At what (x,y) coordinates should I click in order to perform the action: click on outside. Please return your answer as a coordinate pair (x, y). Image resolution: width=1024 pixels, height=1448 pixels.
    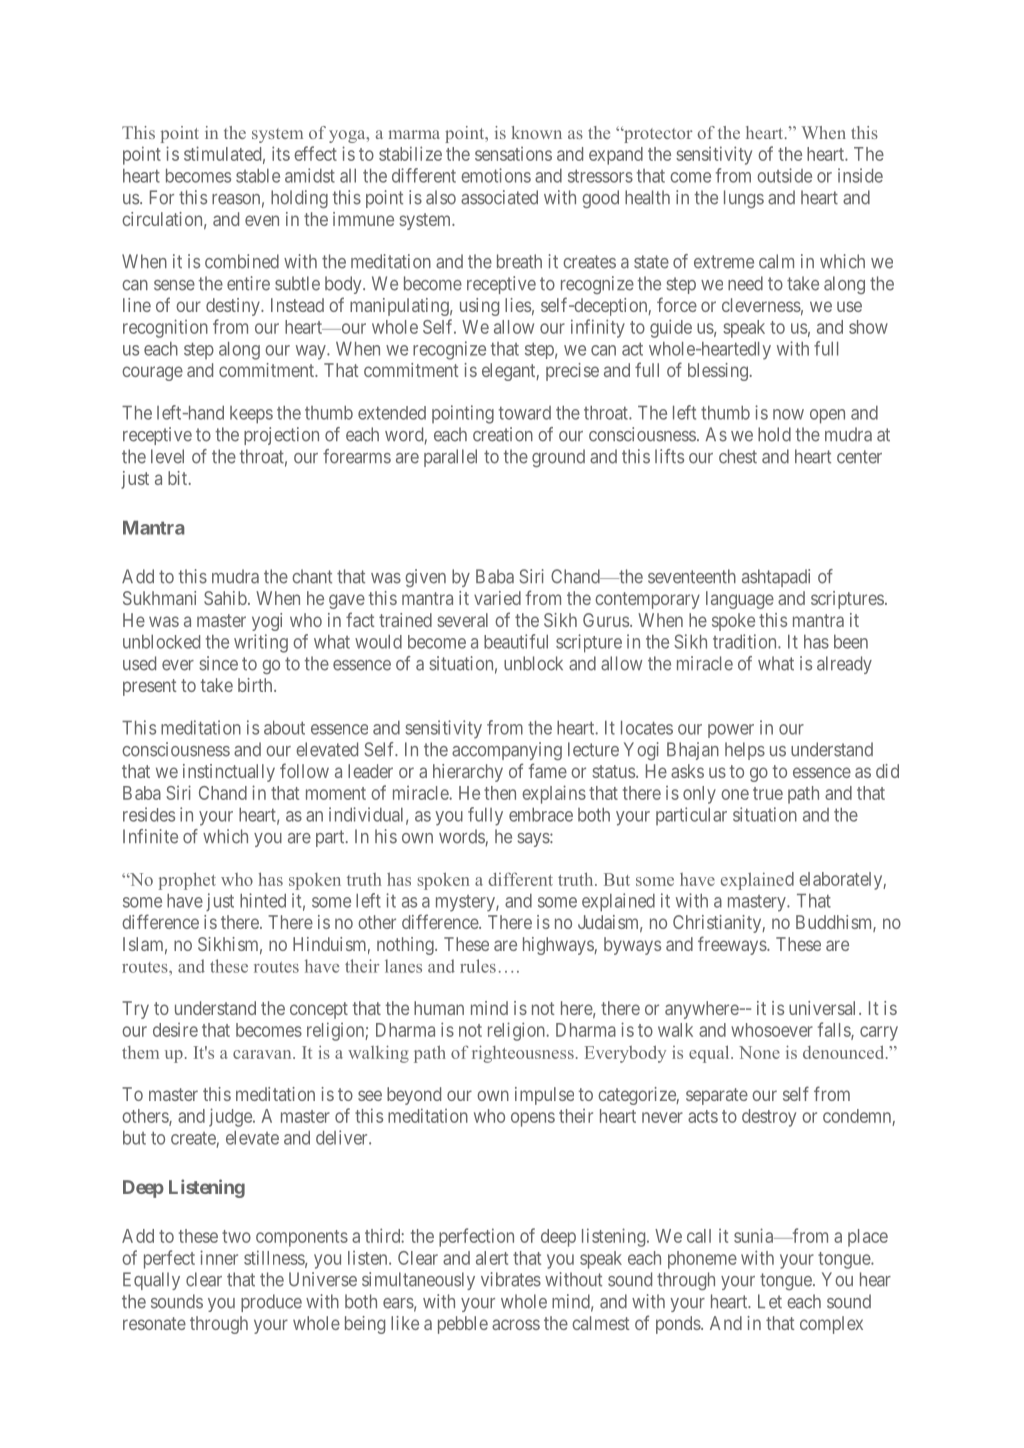
    Looking at the image, I should click on (784, 175).
